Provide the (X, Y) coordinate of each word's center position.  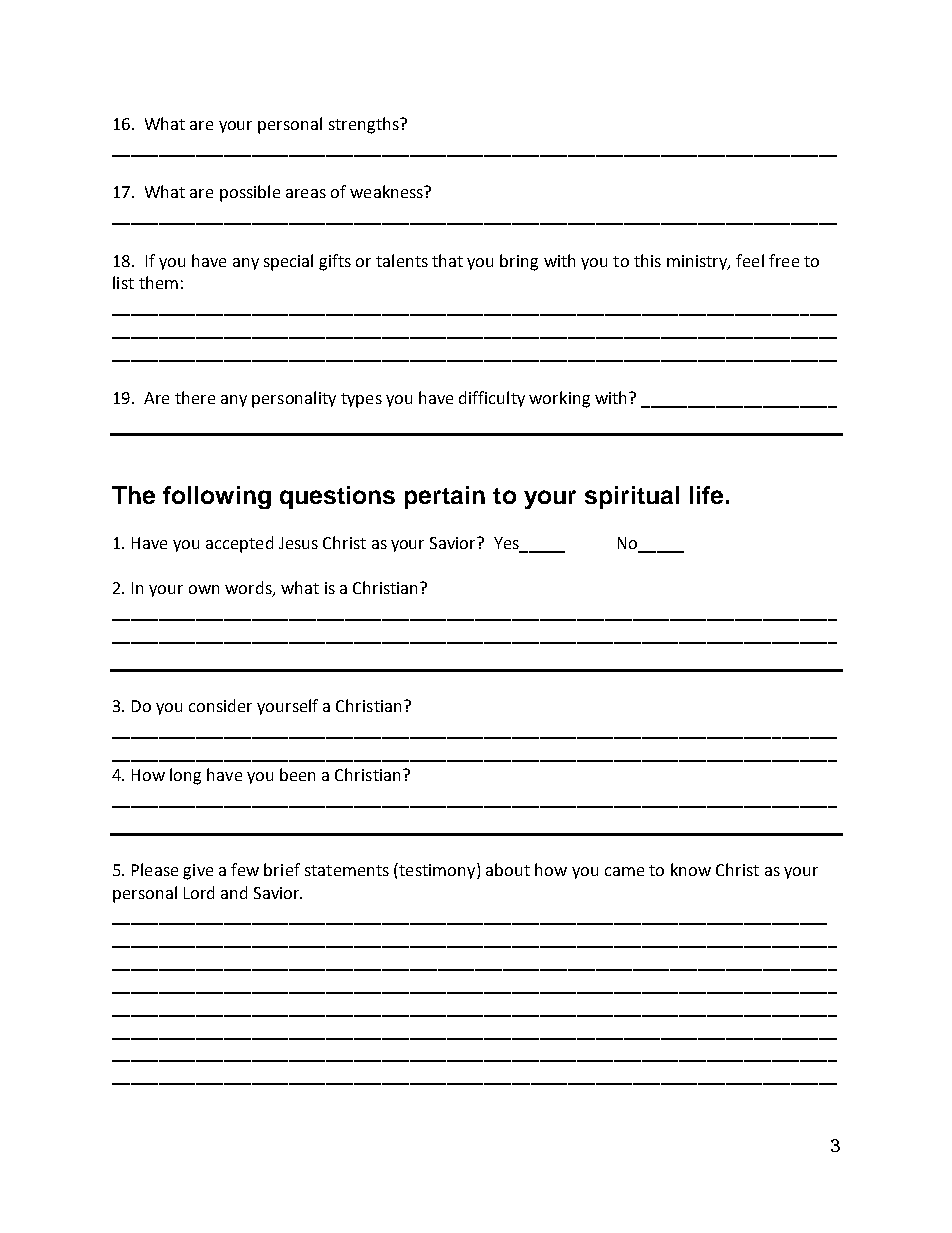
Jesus (298, 543)
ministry (698, 262)
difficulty (492, 399)
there (195, 397)
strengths (365, 125)
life (706, 495)
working (559, 399)
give (198, 872)
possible (250, 193)
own (204, 589)
